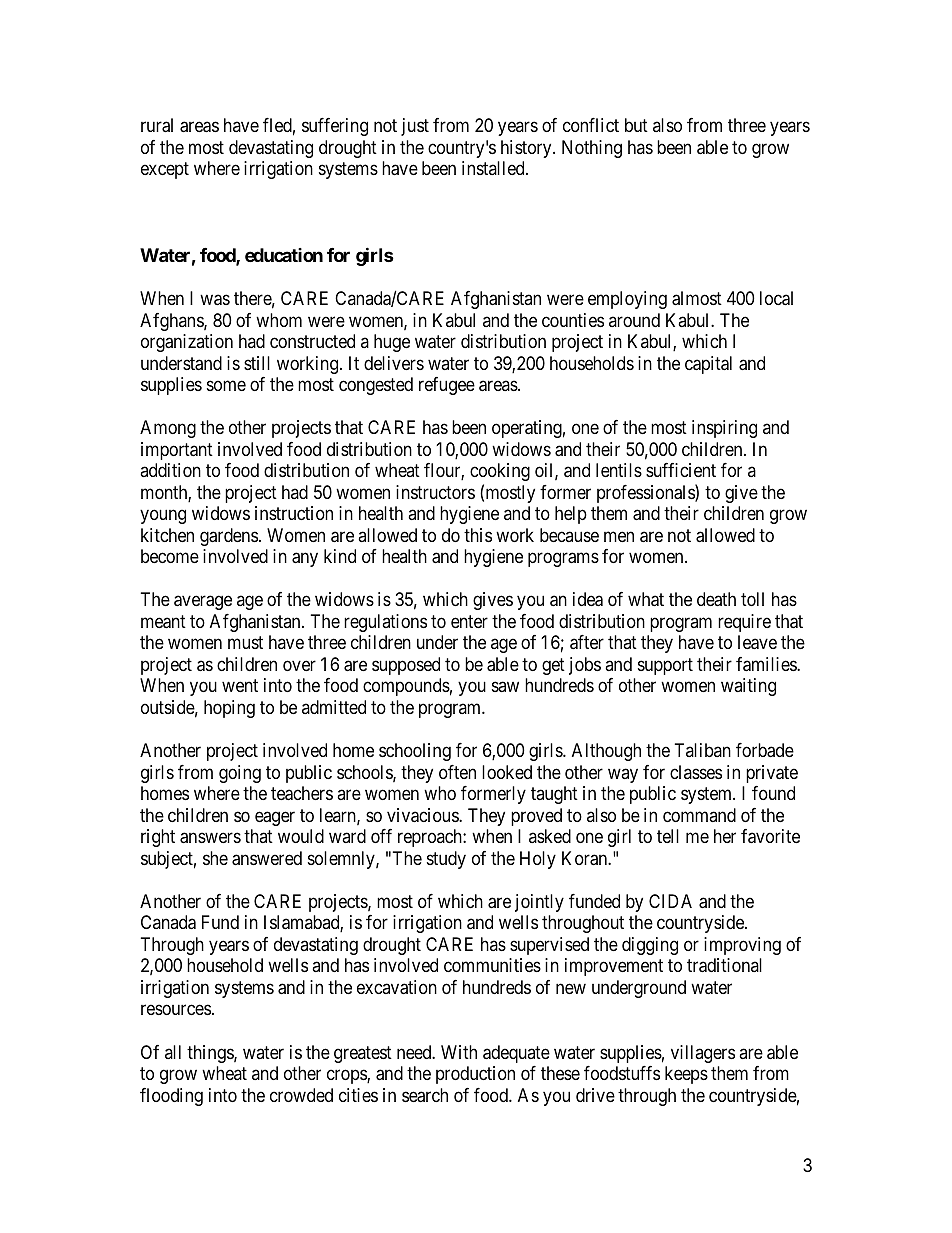  Describe the element at coordinates (494, 168) in the screenshot. I see `installed` at that location.
